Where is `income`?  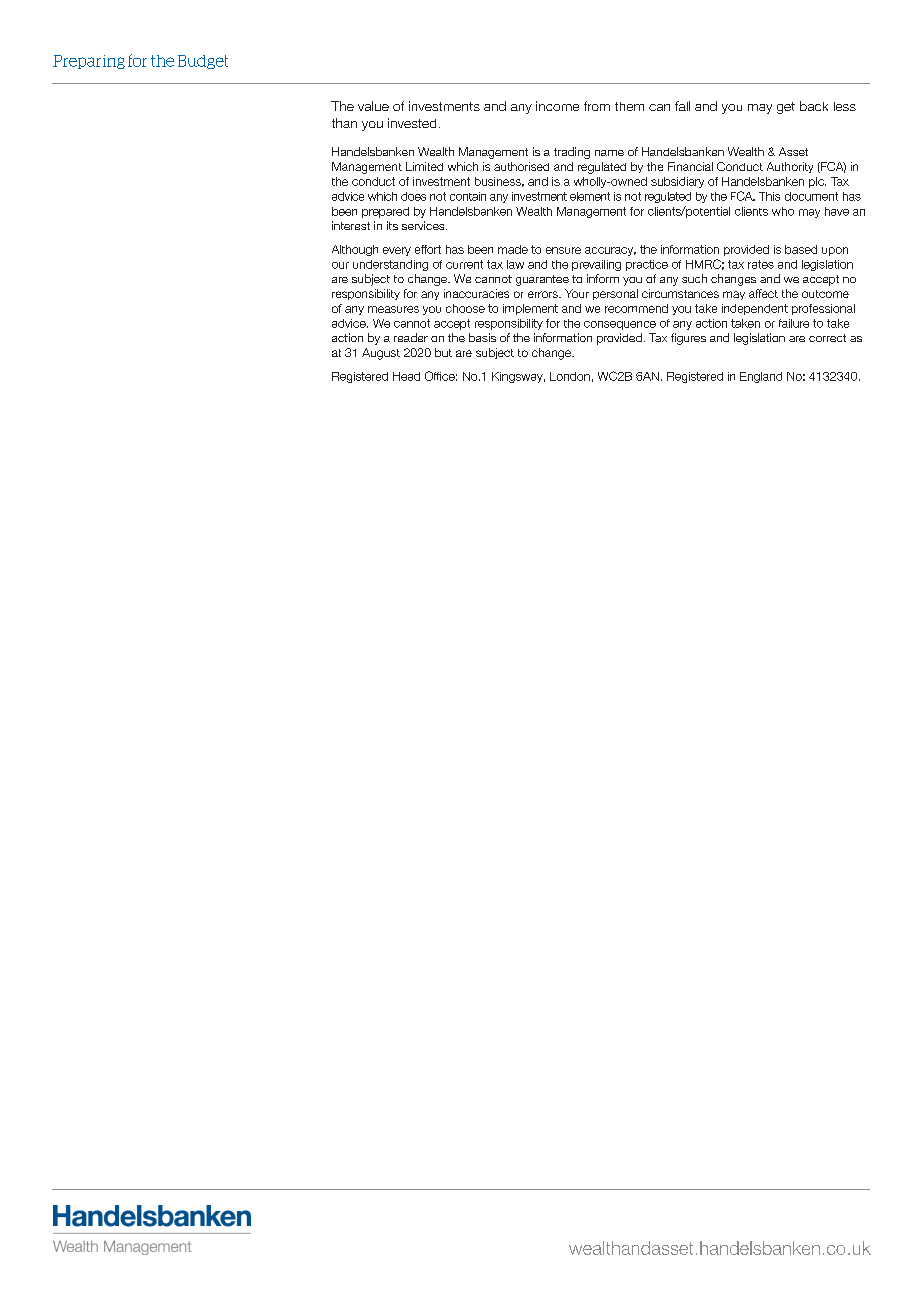
income is located at coordinates (557, 106).
